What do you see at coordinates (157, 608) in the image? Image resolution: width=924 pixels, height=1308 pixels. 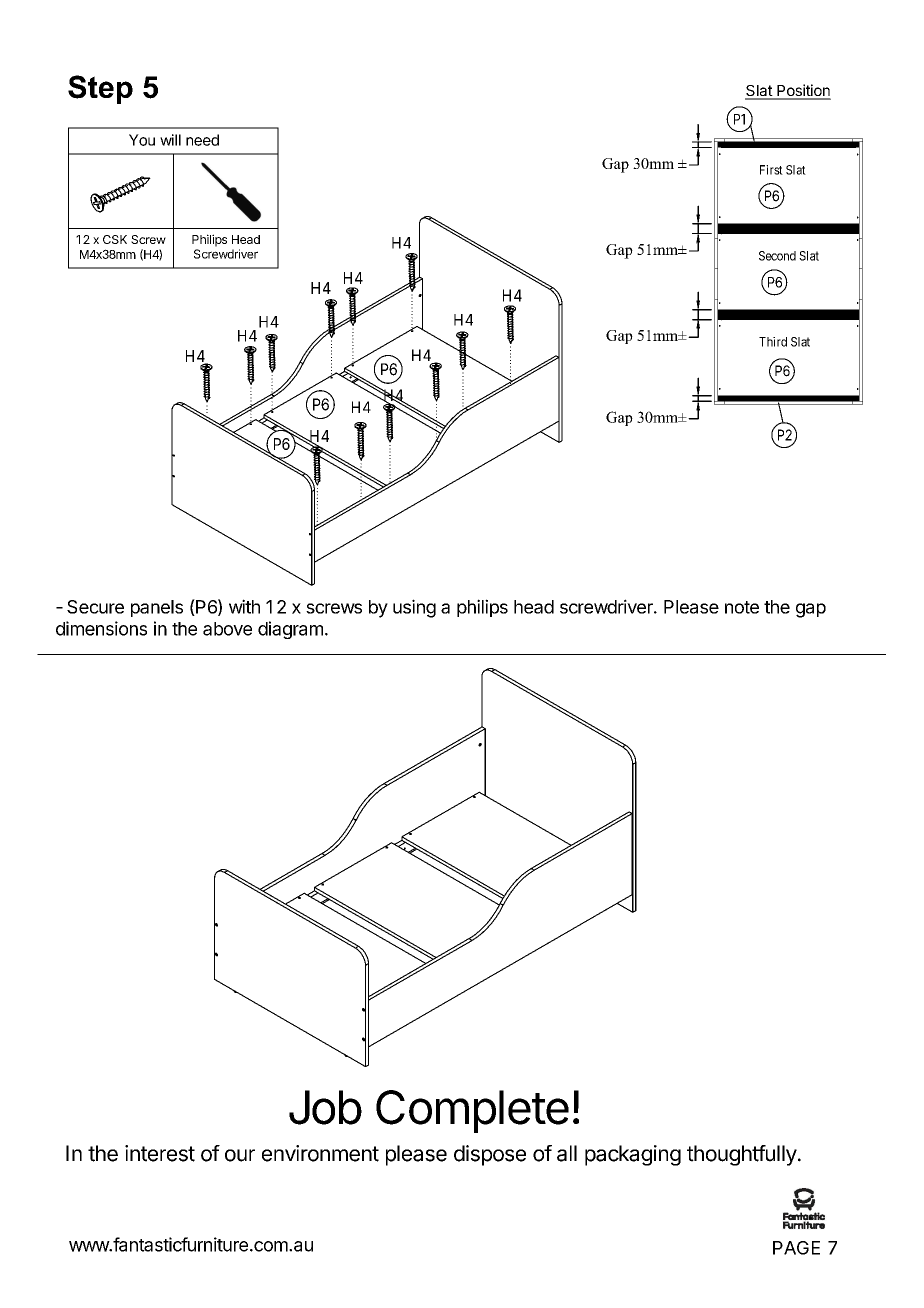 I see `panels` at bounding box center [157, 608].
